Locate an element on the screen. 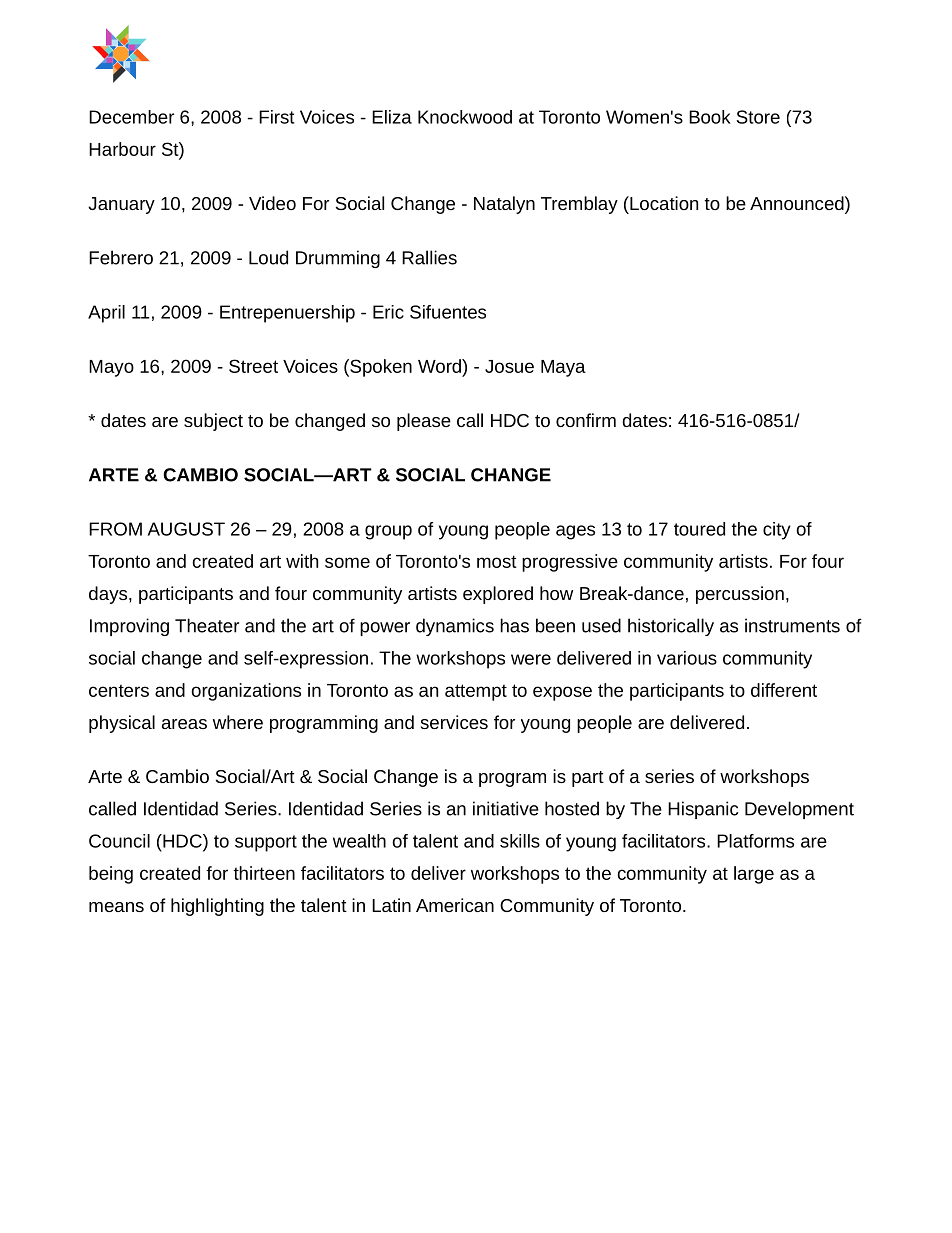  Eliza is located at coordinates (392, 117).
